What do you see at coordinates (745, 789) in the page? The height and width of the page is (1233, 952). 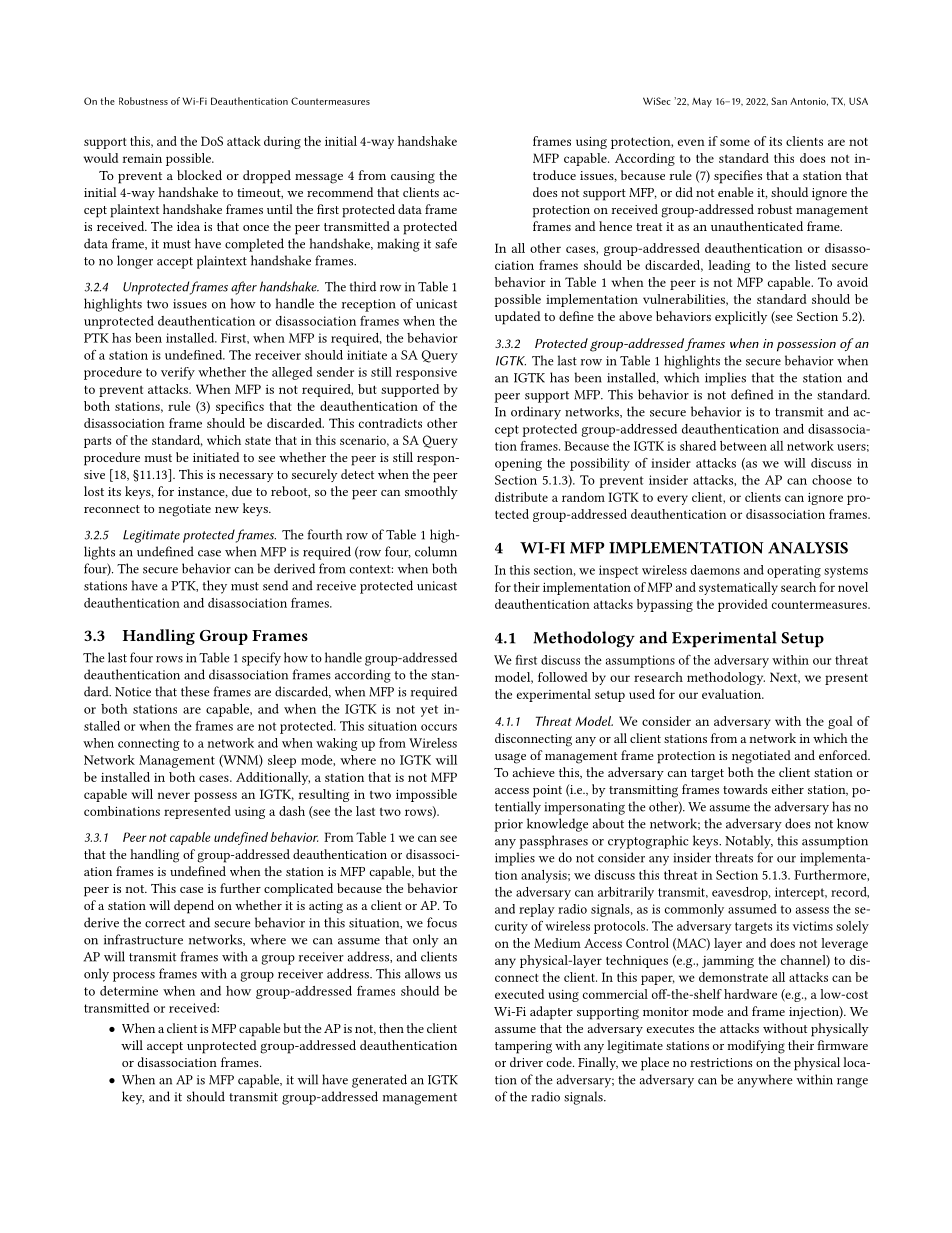 I see `towards` at bounding box center [745, 789].
